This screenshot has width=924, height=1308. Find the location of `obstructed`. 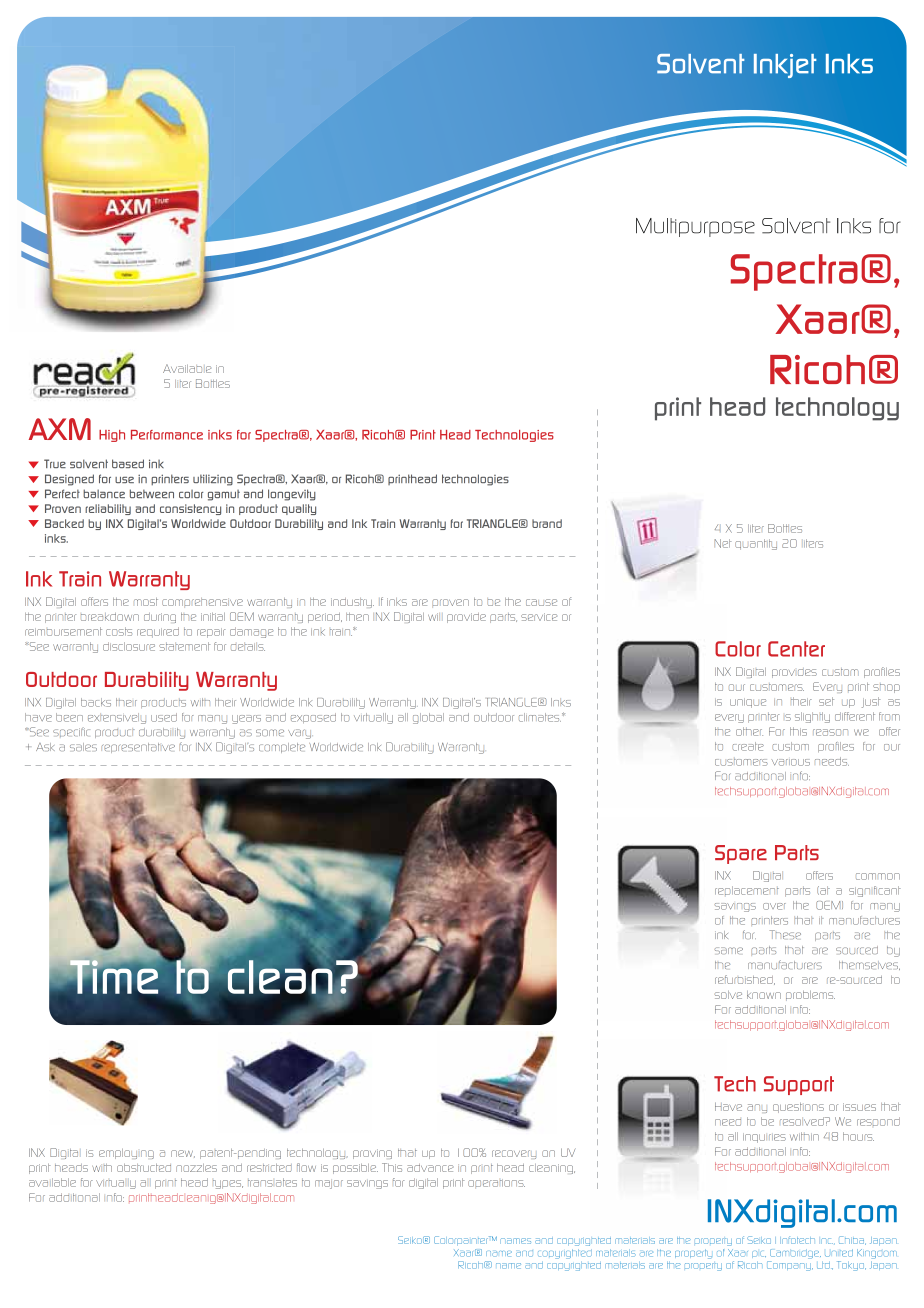

obstructed is located at coordinates (144, 1168).
